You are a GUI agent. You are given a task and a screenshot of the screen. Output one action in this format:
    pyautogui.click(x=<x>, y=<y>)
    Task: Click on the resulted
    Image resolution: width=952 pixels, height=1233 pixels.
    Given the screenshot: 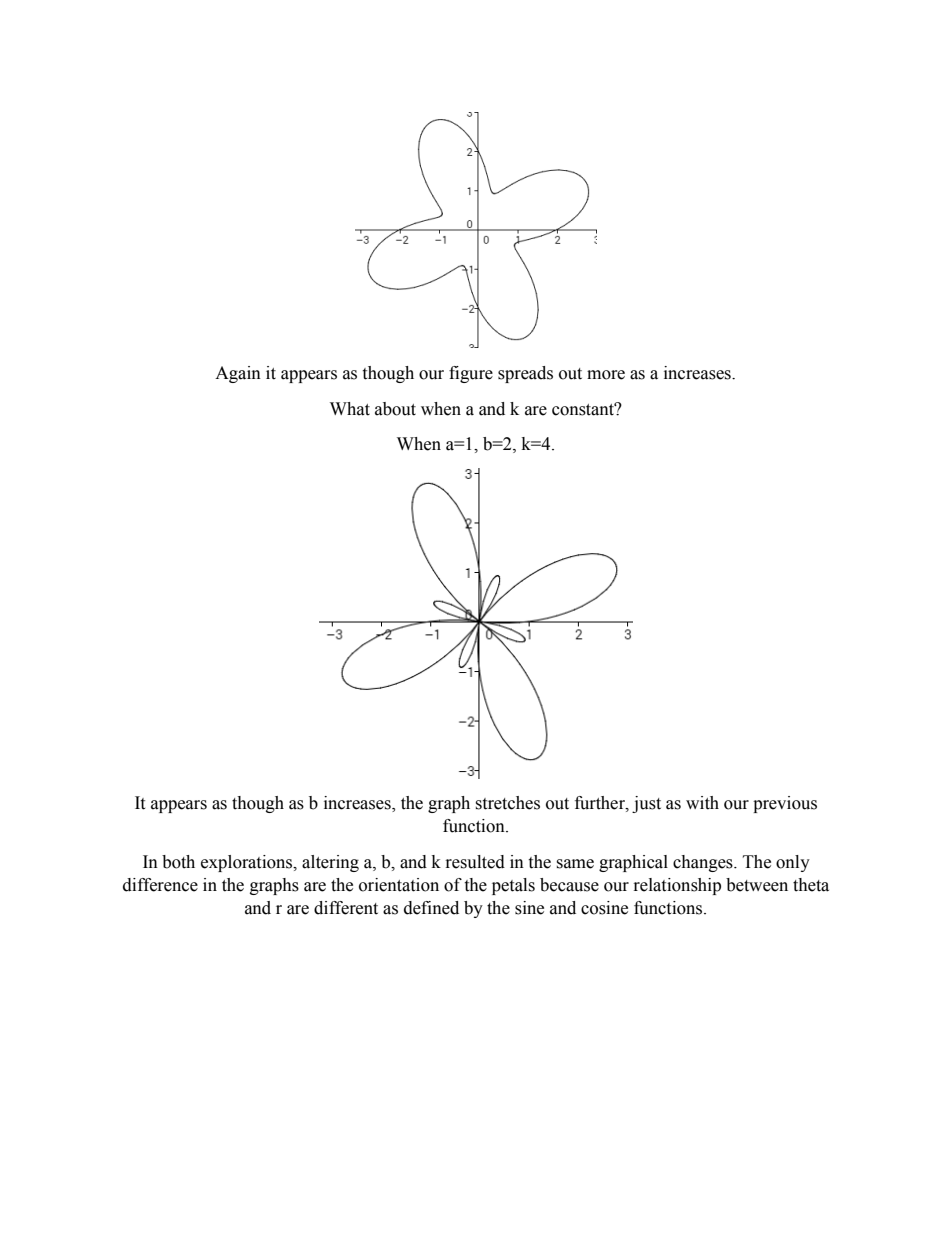 What is the action you would take?
    pyautogui.click(x=475, y=862)
